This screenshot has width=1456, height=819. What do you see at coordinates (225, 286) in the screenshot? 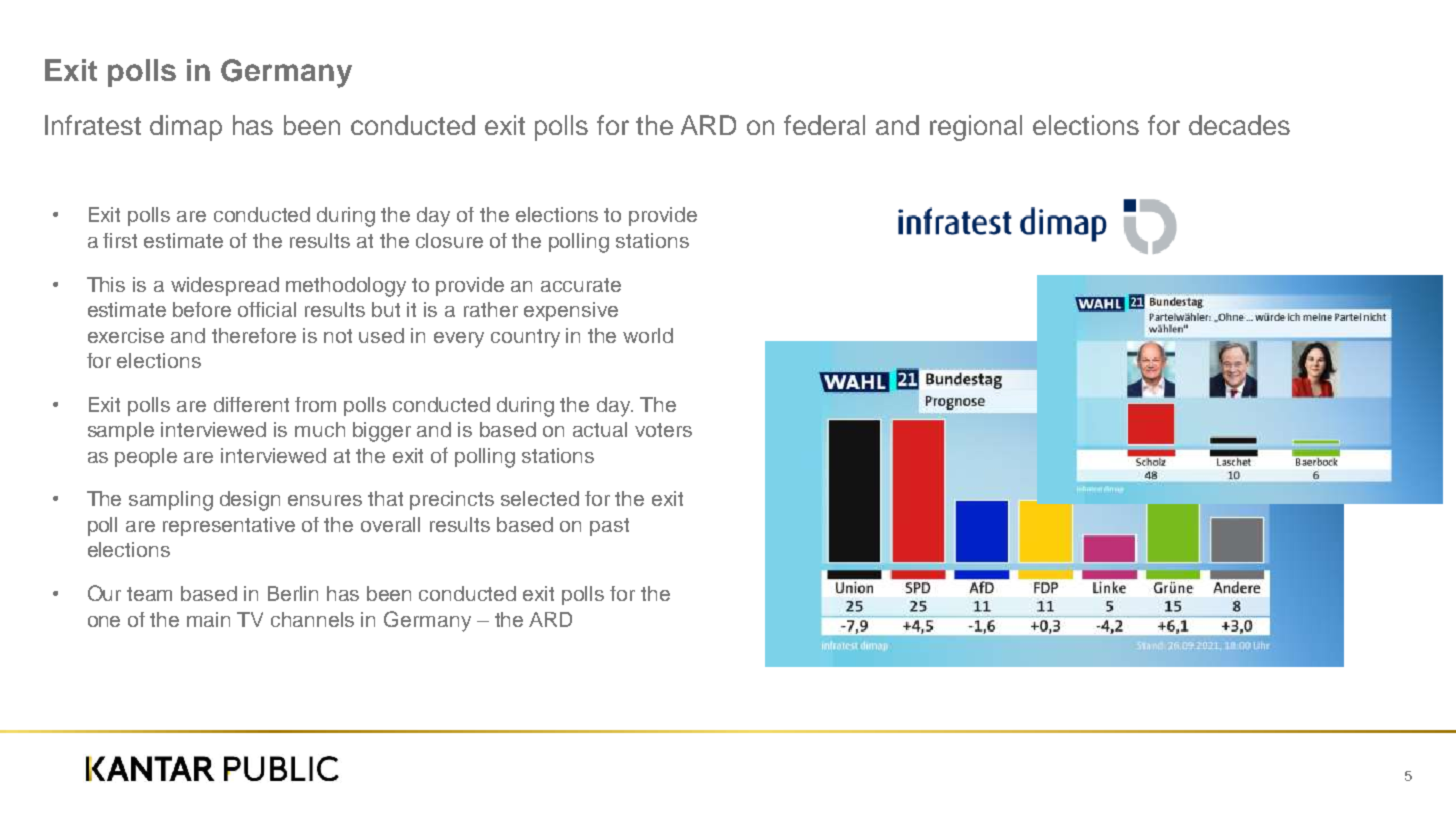
I see `widespread` at bounding box center [225, 286].
